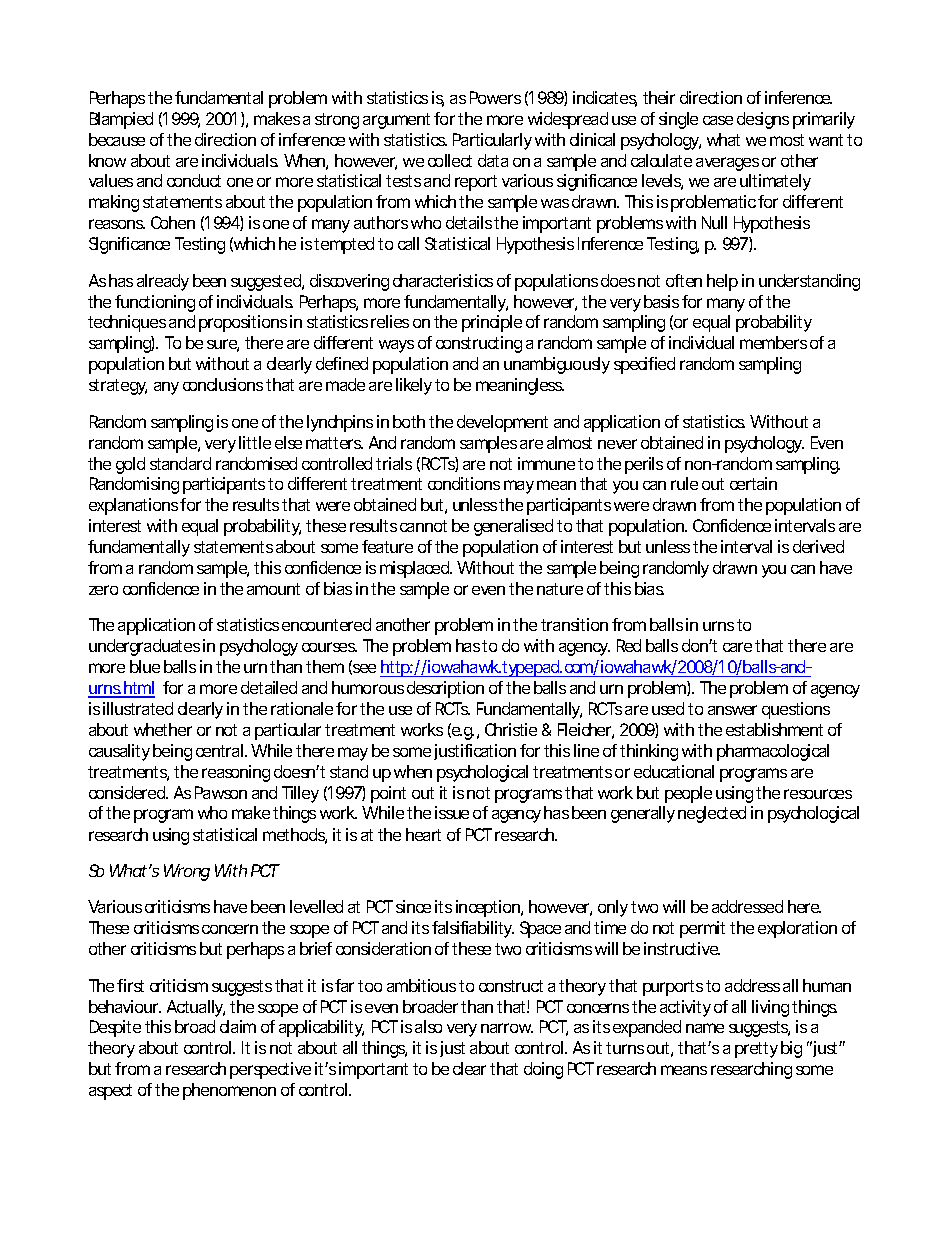 This screenshot has height=1233, width=952. I want to click on central, so click(219, 750).
